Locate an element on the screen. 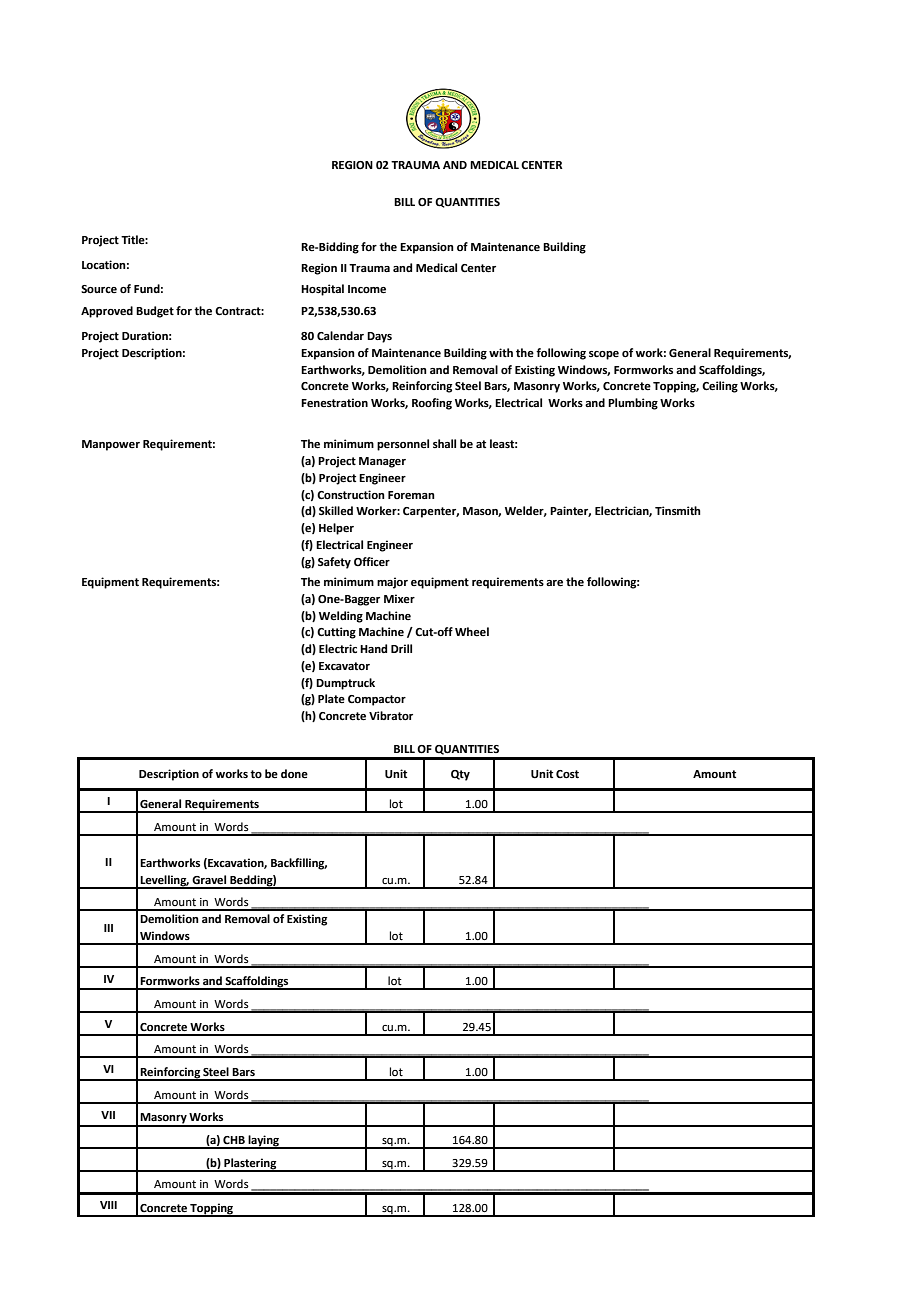 The width and height of the screenshot is (924, 1308). laying is located at coordinates (264, 1142).
